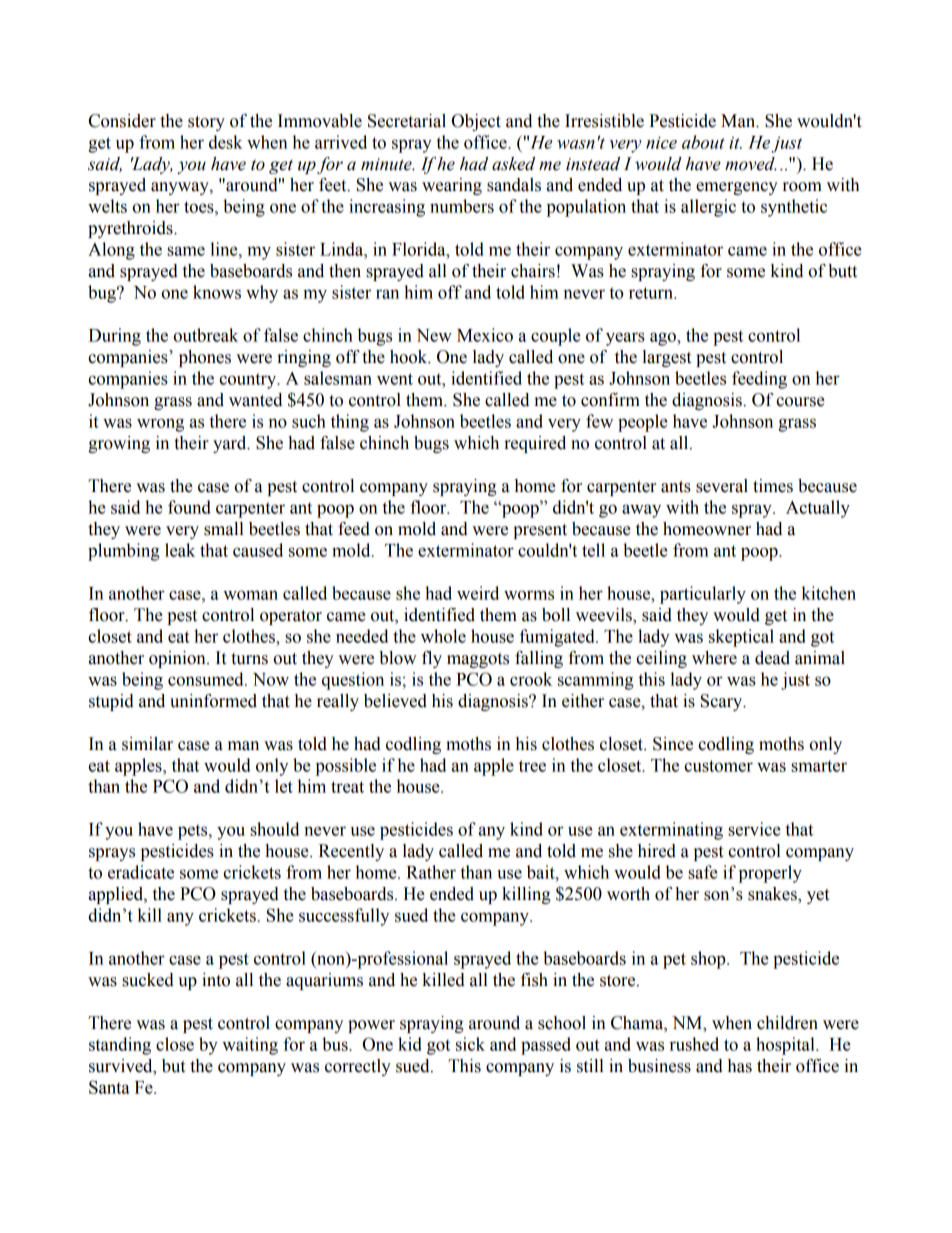 The height and width of the document is (1233, 952). What do you see at coordinates (476, 122) in the document?
I see `Object` at bounding box center [476, 122].
